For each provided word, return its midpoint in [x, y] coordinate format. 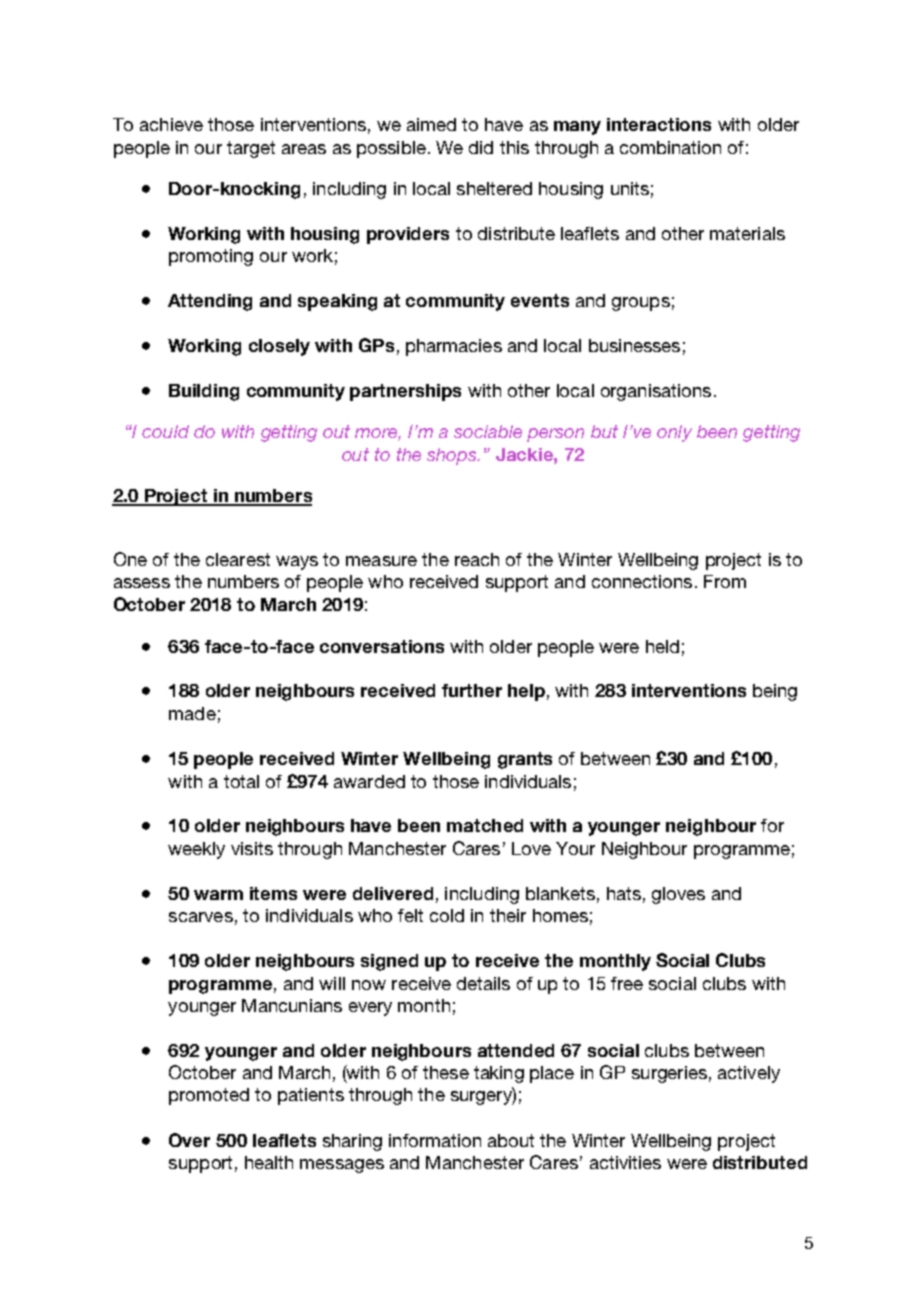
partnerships [405, 392]
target [251, 149]
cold [447, 915]
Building [204, 392]
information [435, 1140]
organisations [656, 392]
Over [189, 1140]
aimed [431, 124]
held [662, 646]
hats [624, 893]
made [192, 713]
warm [218, 895]
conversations [382, 646]
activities [625, 1162]
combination [670, 147]
